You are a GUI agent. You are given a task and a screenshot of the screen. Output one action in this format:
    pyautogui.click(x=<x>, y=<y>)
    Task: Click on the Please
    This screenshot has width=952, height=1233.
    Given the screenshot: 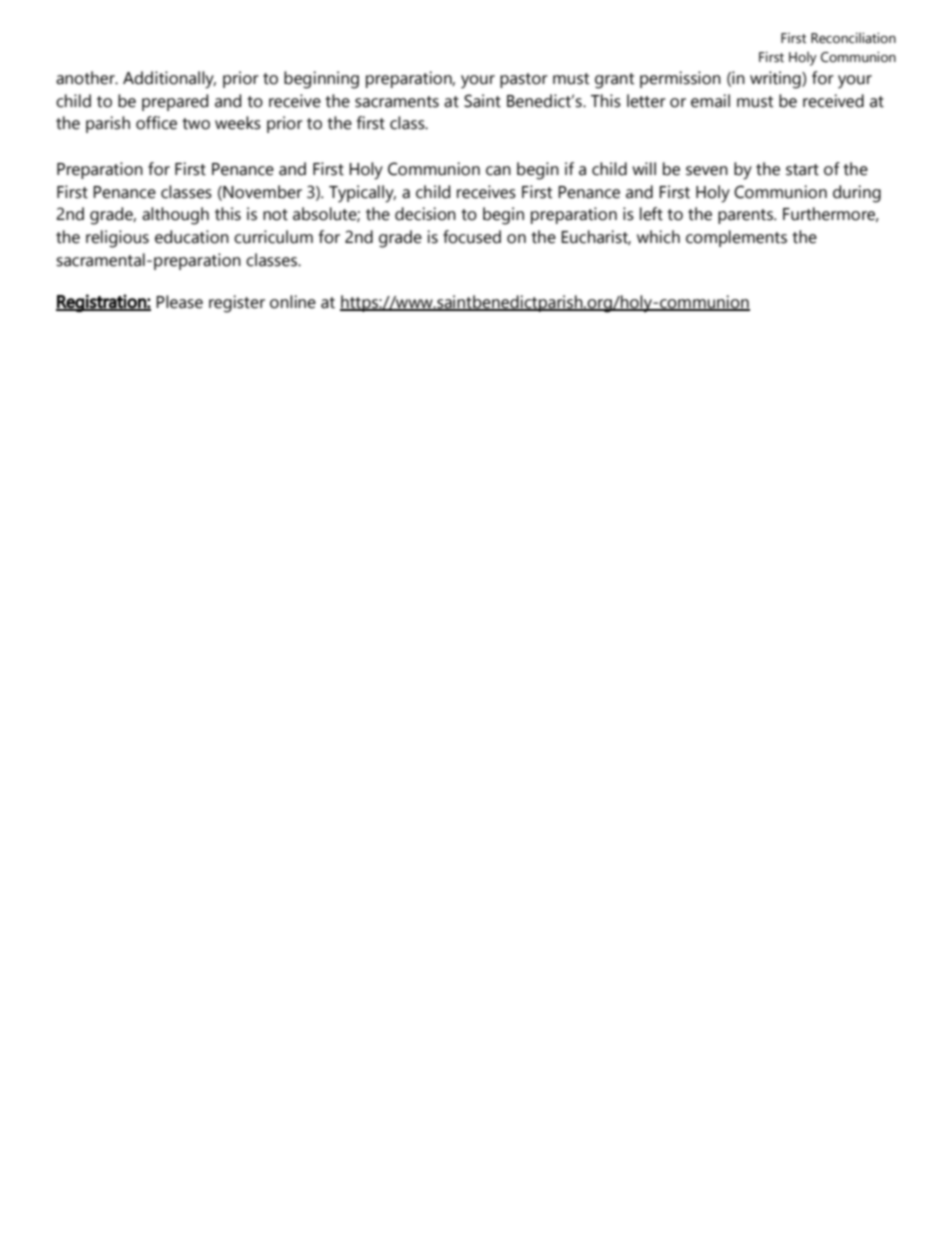 What is the action you would take?
    pyautogui.click(x=179, y=302)
